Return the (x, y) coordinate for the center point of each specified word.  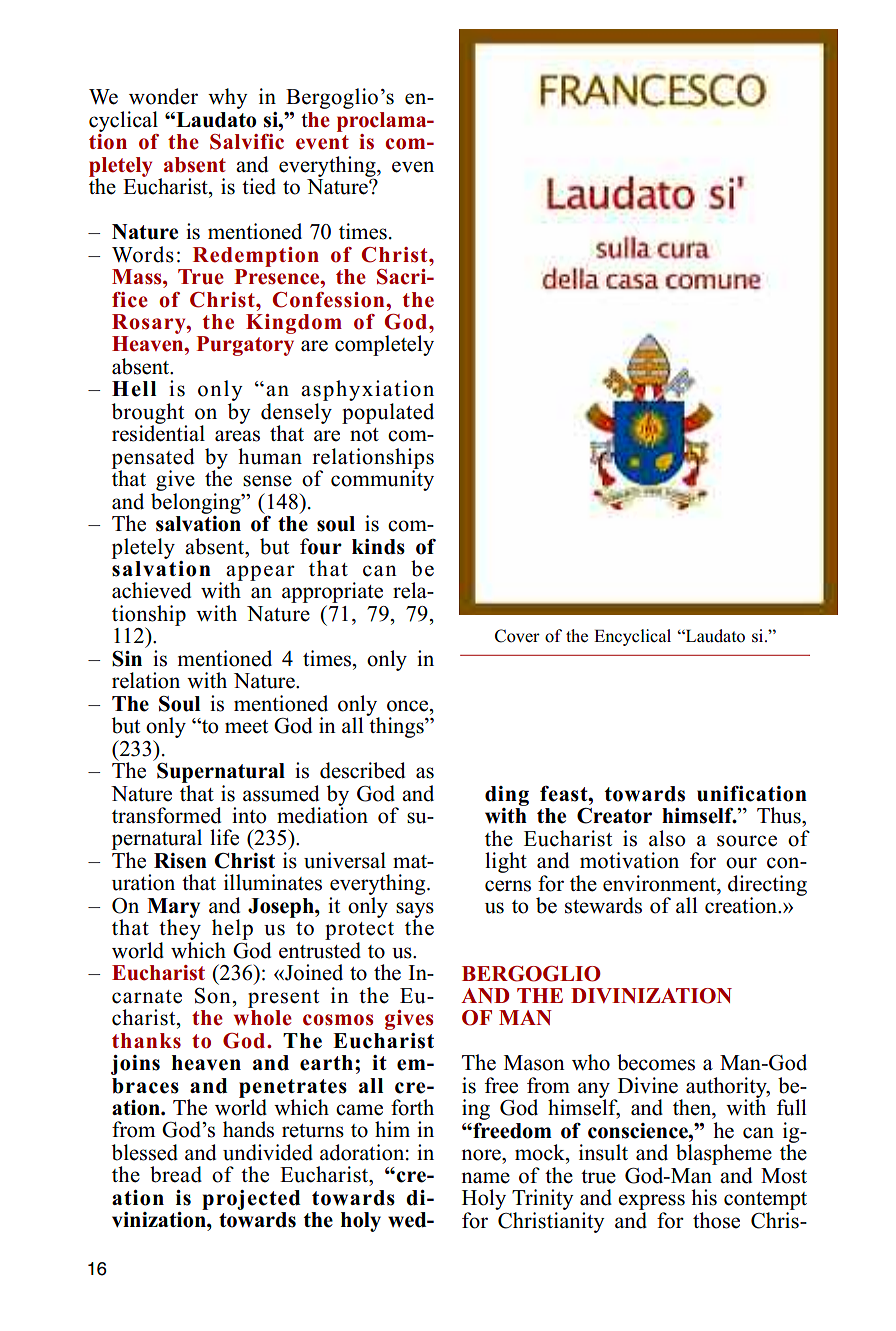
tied (259, 186)
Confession (329, 300)
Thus (780, 815)
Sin (127, 659)
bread (176, 1174)
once (409, 706)
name (486, 1178)
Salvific (247, 142)
